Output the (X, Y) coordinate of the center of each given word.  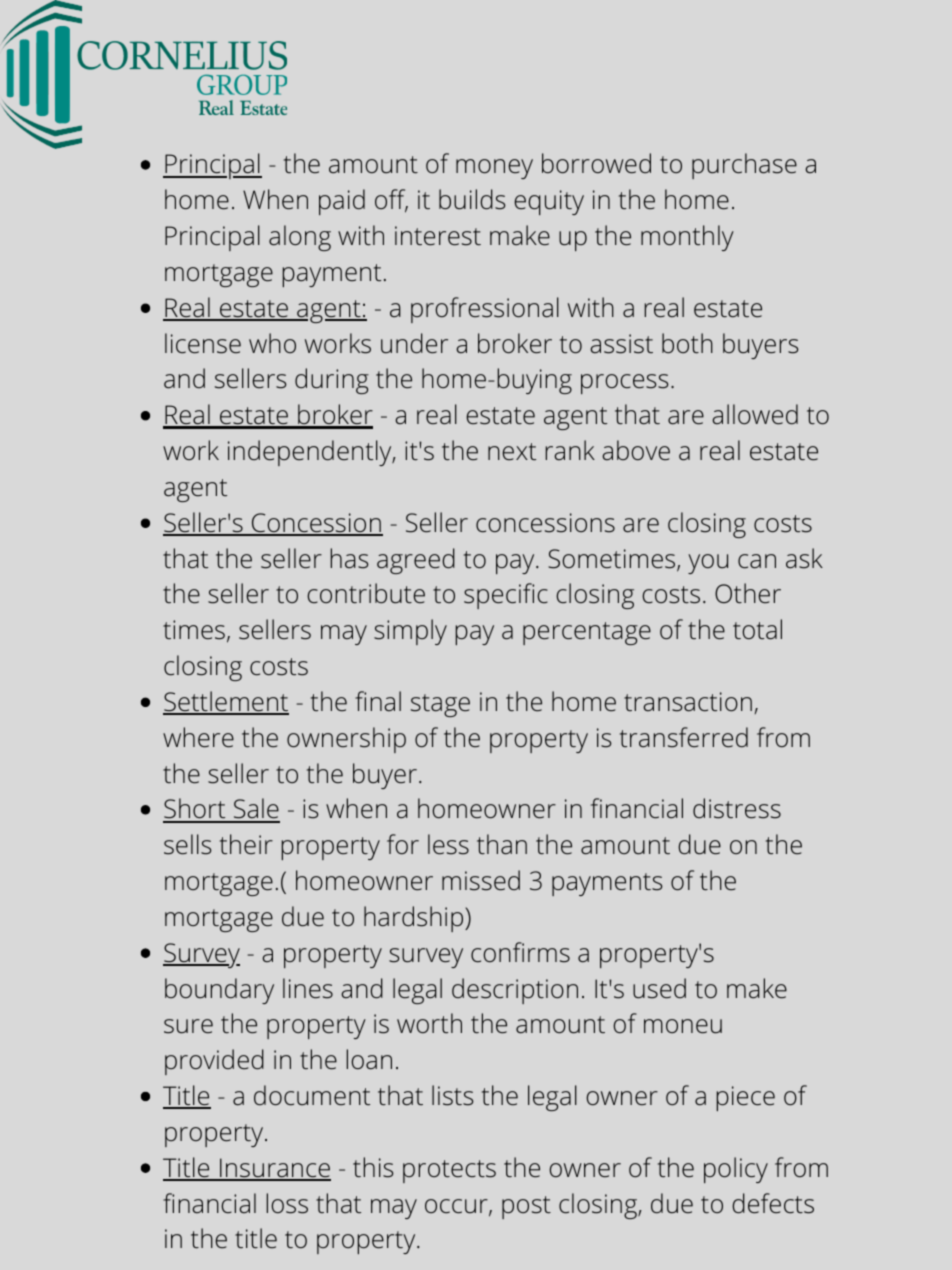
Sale (255, 810)
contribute (366, 593)
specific (506, 596)
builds (472, 199)
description (515, 991)
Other (748, 593)
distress (737, 808)
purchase (744, 166)
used (659, 988)
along (300, 238)
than (502, 844)
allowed (755, 414)
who (272, 343)
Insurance (274, 1169)
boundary (219, 991)
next (512, 452)
